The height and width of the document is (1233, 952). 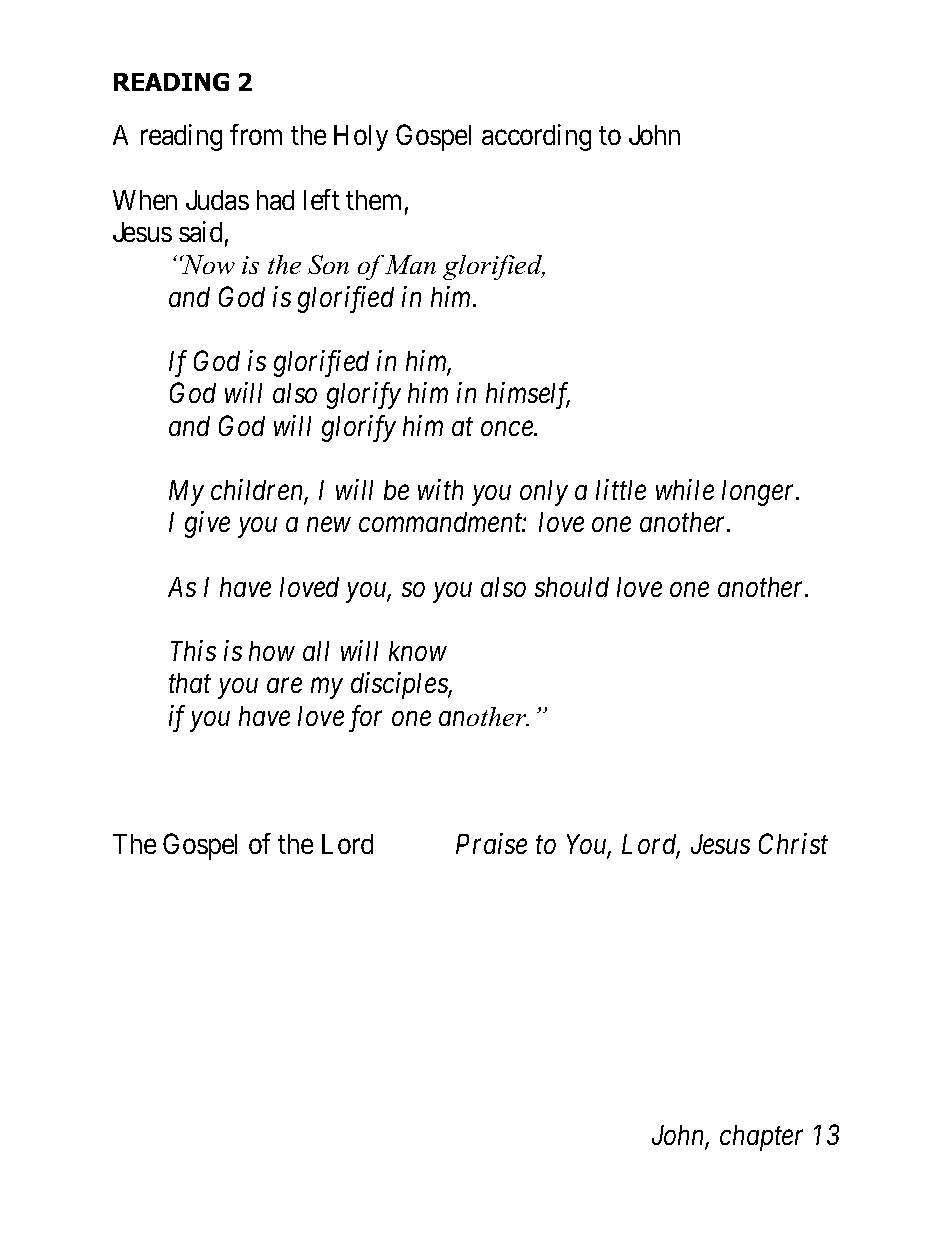 I want to click on according, so click(x=536, y=137).
